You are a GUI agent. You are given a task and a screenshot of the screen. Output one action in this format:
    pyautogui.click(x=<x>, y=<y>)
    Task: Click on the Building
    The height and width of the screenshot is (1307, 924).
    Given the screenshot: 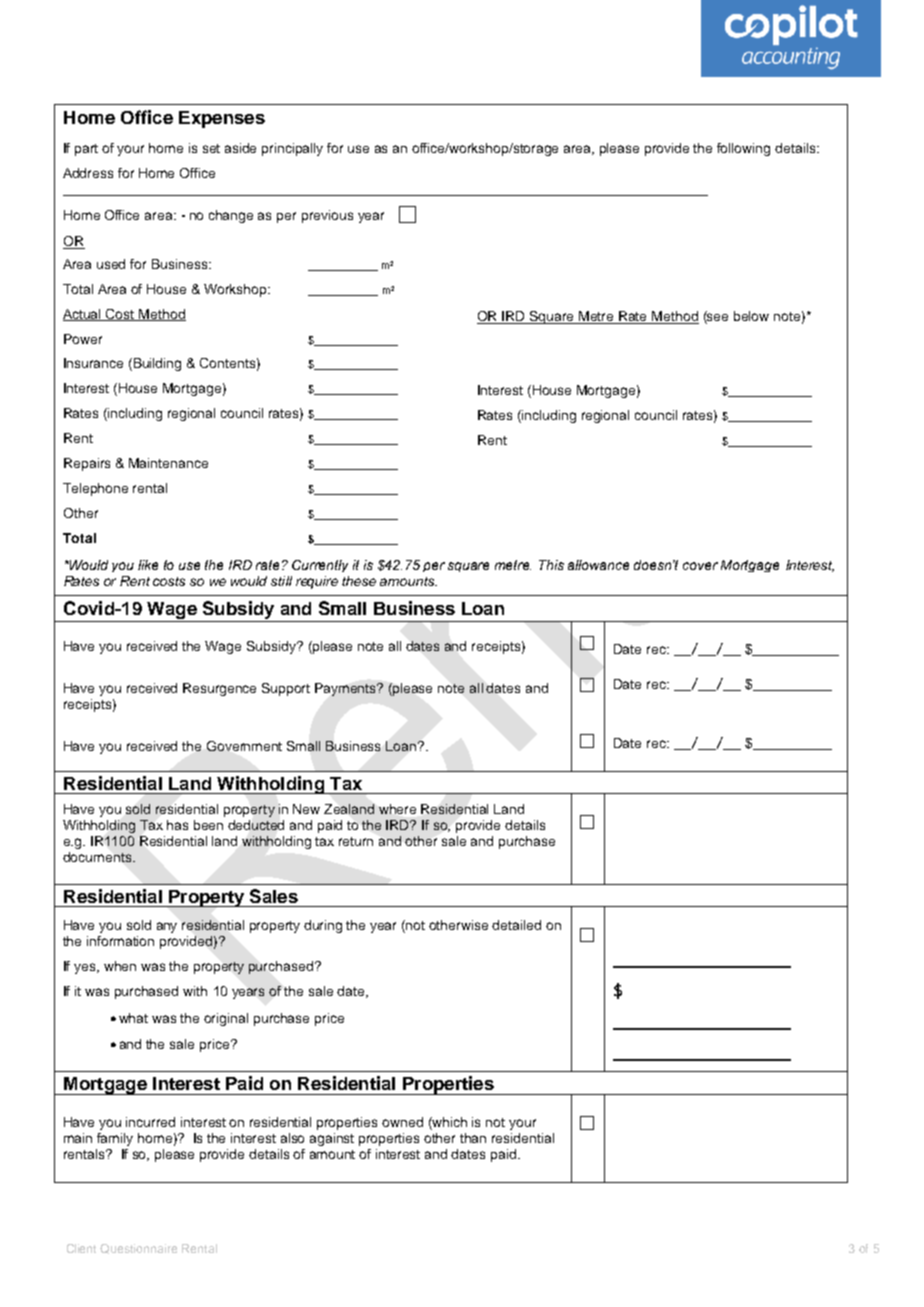 What is the action you would take?
    pyautogui.click(x=157, y=364)
